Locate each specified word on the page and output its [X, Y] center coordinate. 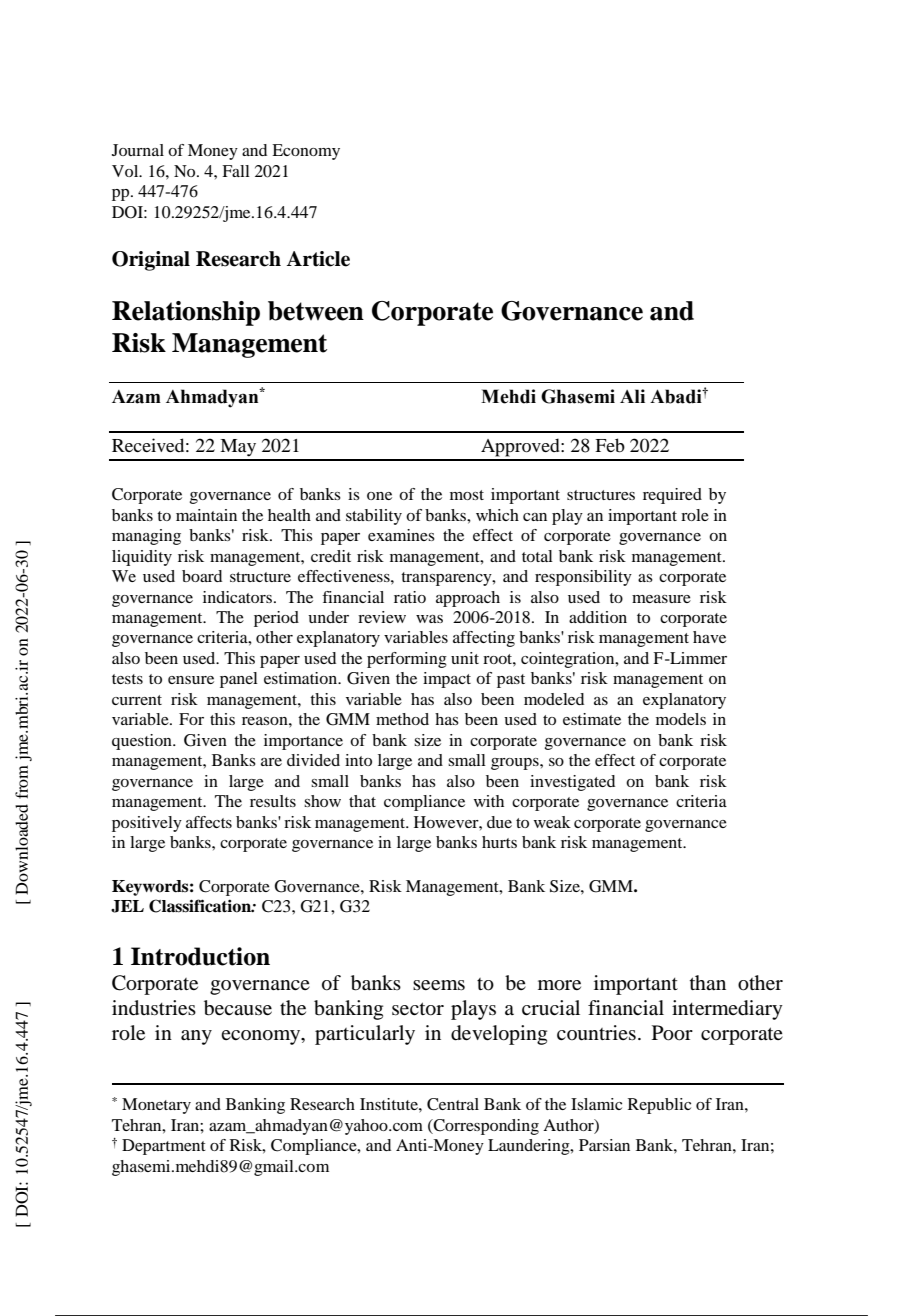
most [467, 495]
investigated [572, 783]
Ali [632, 396]
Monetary [156, 1106]
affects [209, 822]
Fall [236, 171]
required [672, 496]
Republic [659, 1106]
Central [453, 1104]
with [489, 801]
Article [318, 259]
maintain [206, 515]
